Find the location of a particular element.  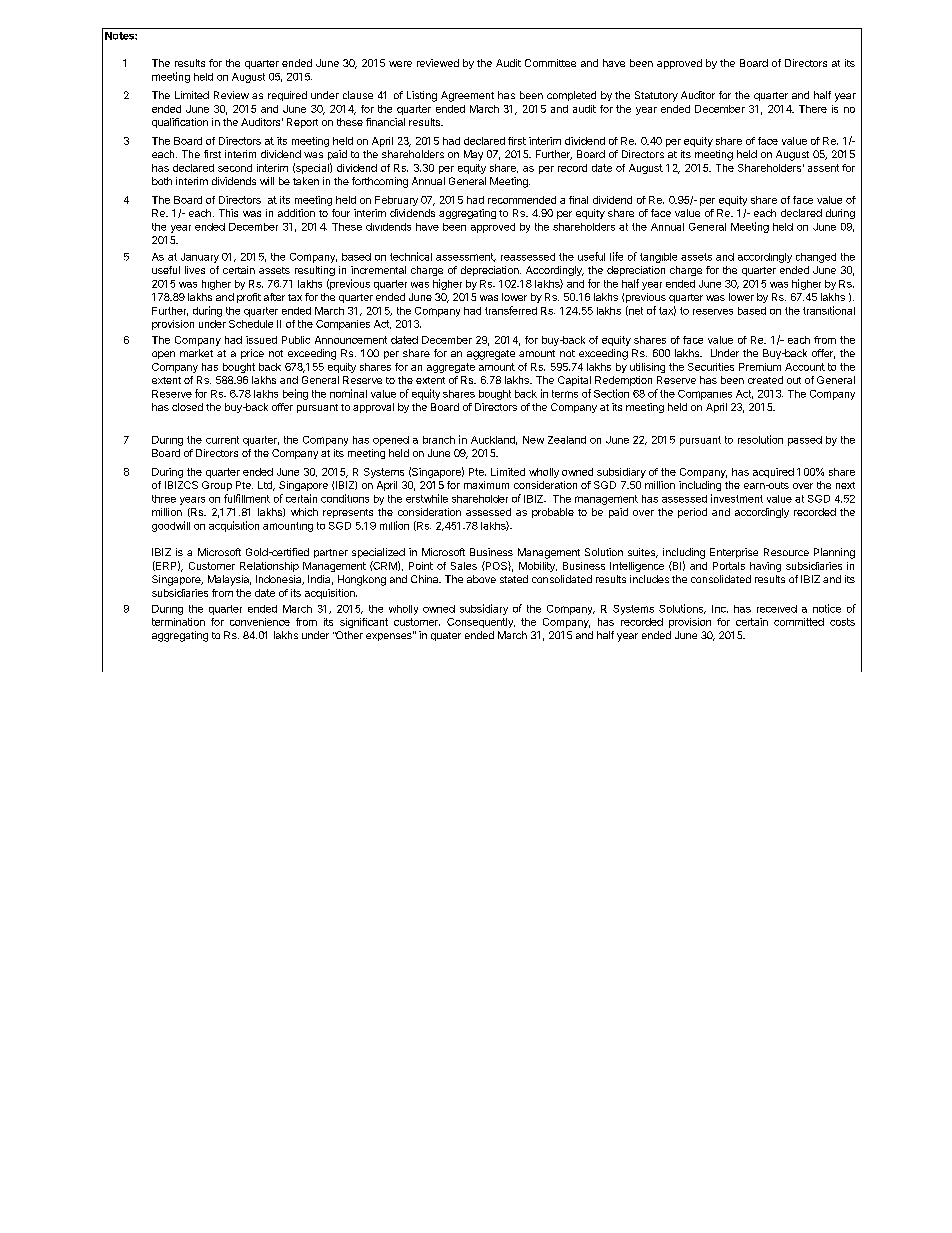

Agreement is located at coordinates (467, 96).
